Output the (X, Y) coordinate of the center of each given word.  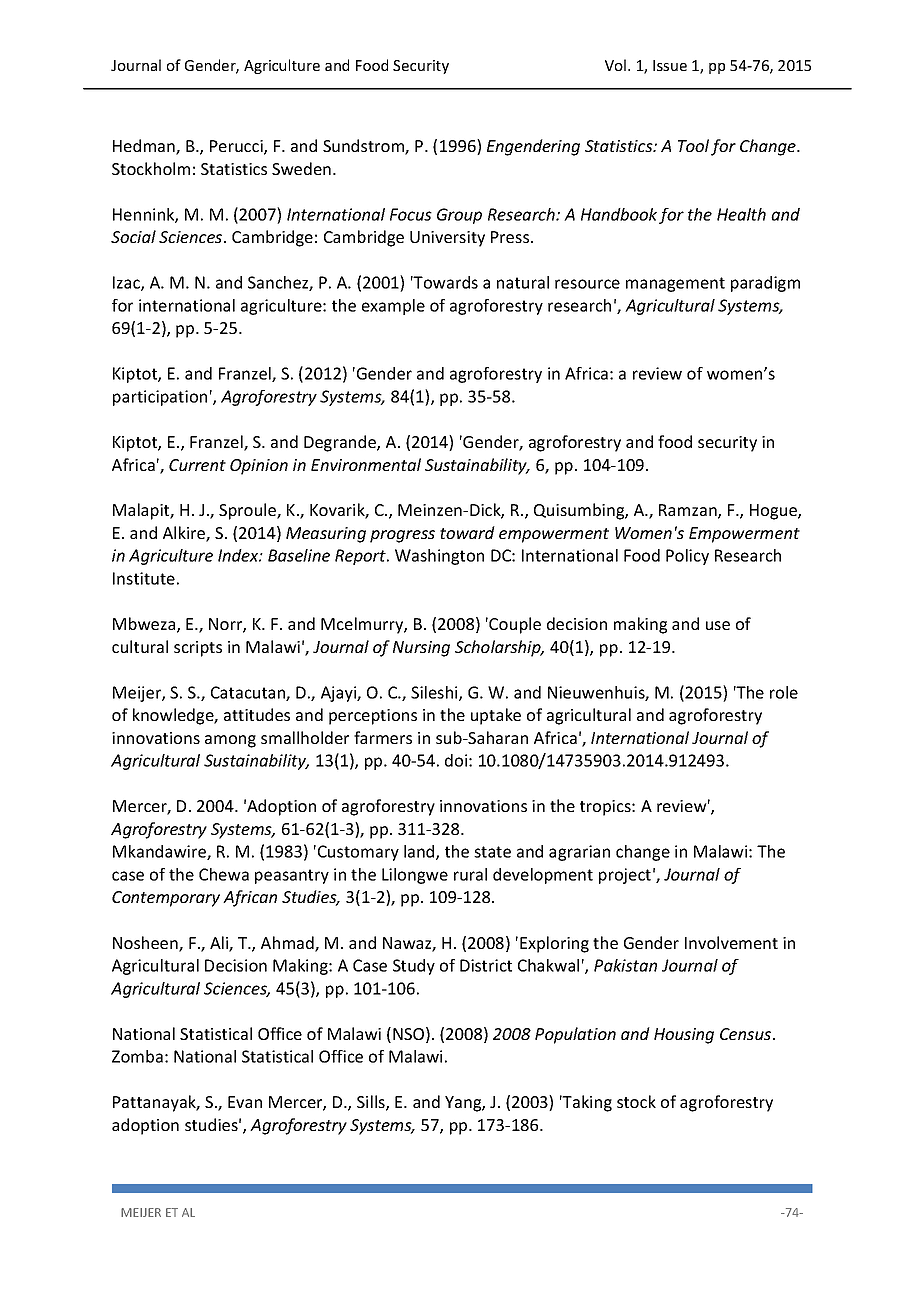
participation (160, 398)
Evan (245, 1102)
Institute (144, 578)
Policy (687, 557)
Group (459, 216)
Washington (439, 557)
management (675, 284)
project (625, 876)
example (393, 307)
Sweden (301, 168)
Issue (670, 65)
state (492, 852)
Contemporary (166, 899)
